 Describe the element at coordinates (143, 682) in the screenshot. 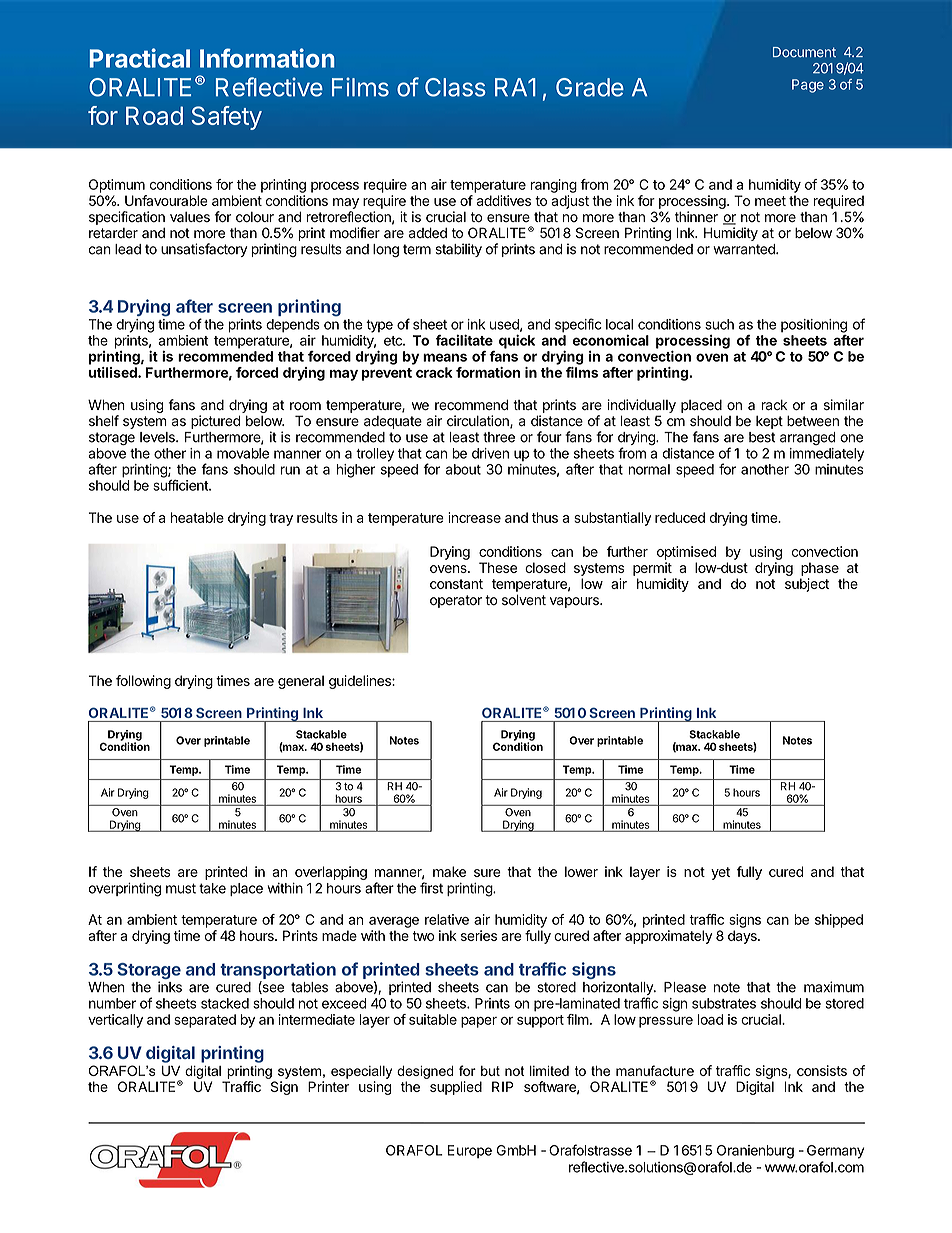

I see `following` at that location.
